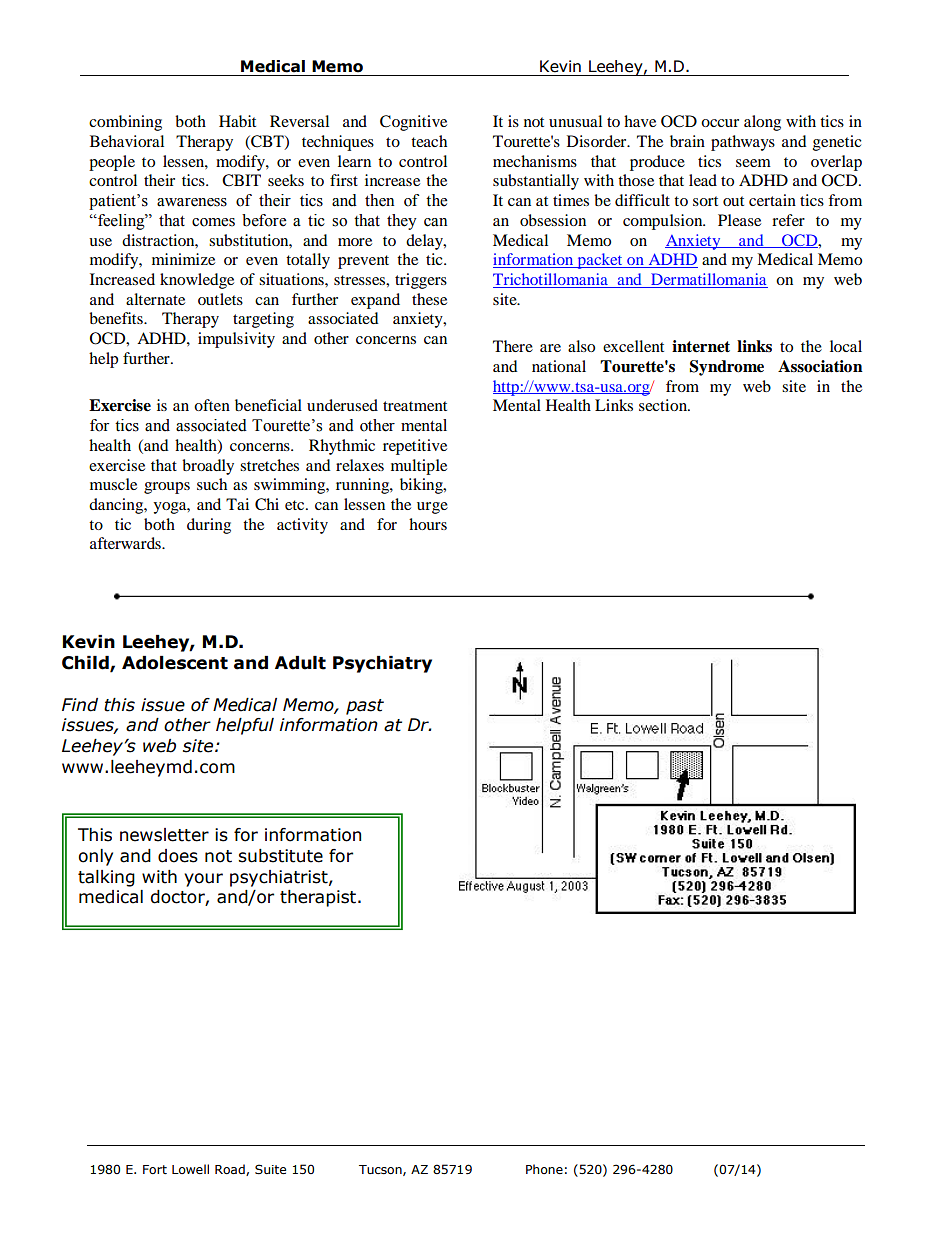  I want to click on Psychiatry, so click(382, 664).
